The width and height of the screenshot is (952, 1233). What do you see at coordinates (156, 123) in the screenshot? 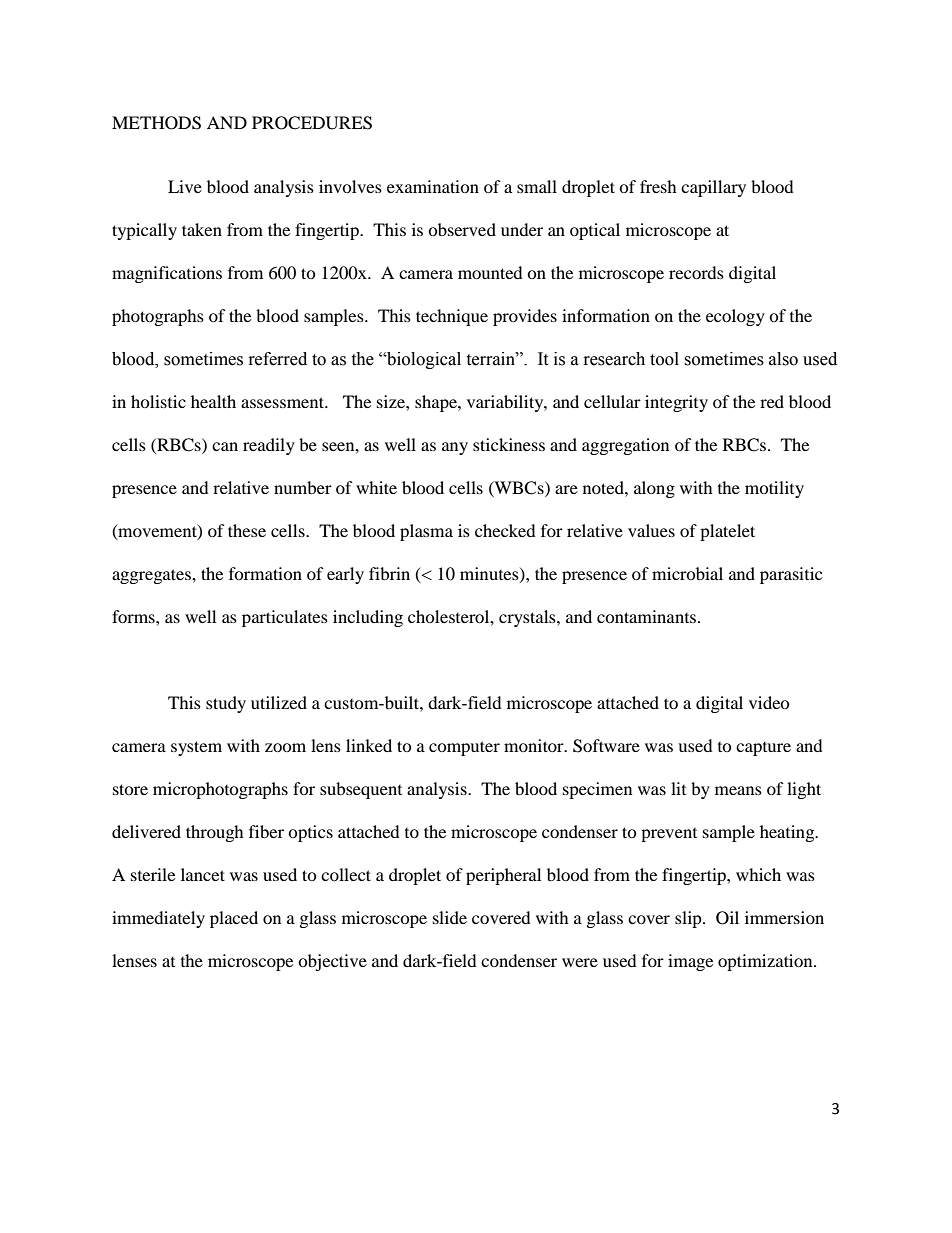
I see `METHODS` at bounding box center [156, 123].
